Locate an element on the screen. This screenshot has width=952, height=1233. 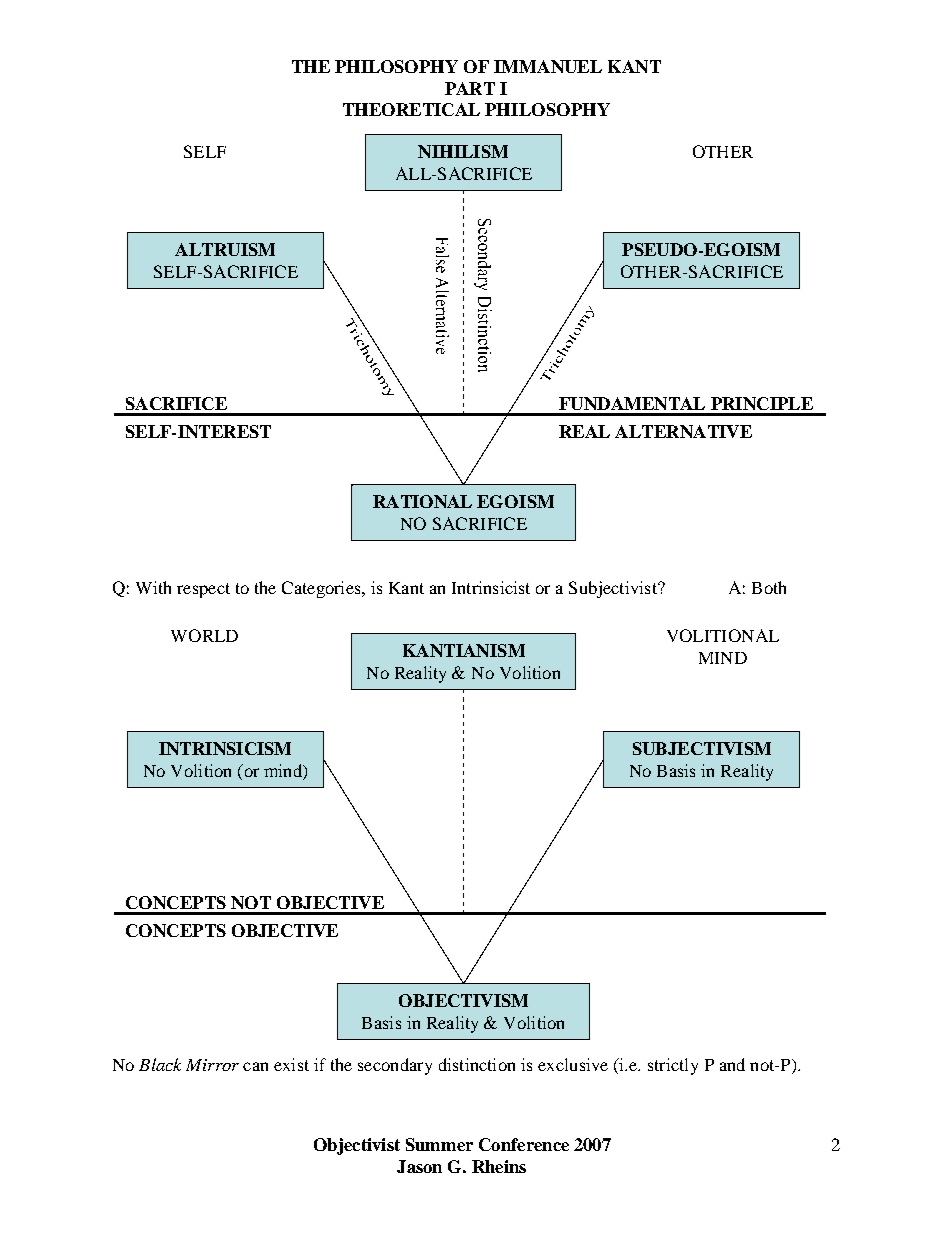
Summer is located at coordinates (439, 1144).
